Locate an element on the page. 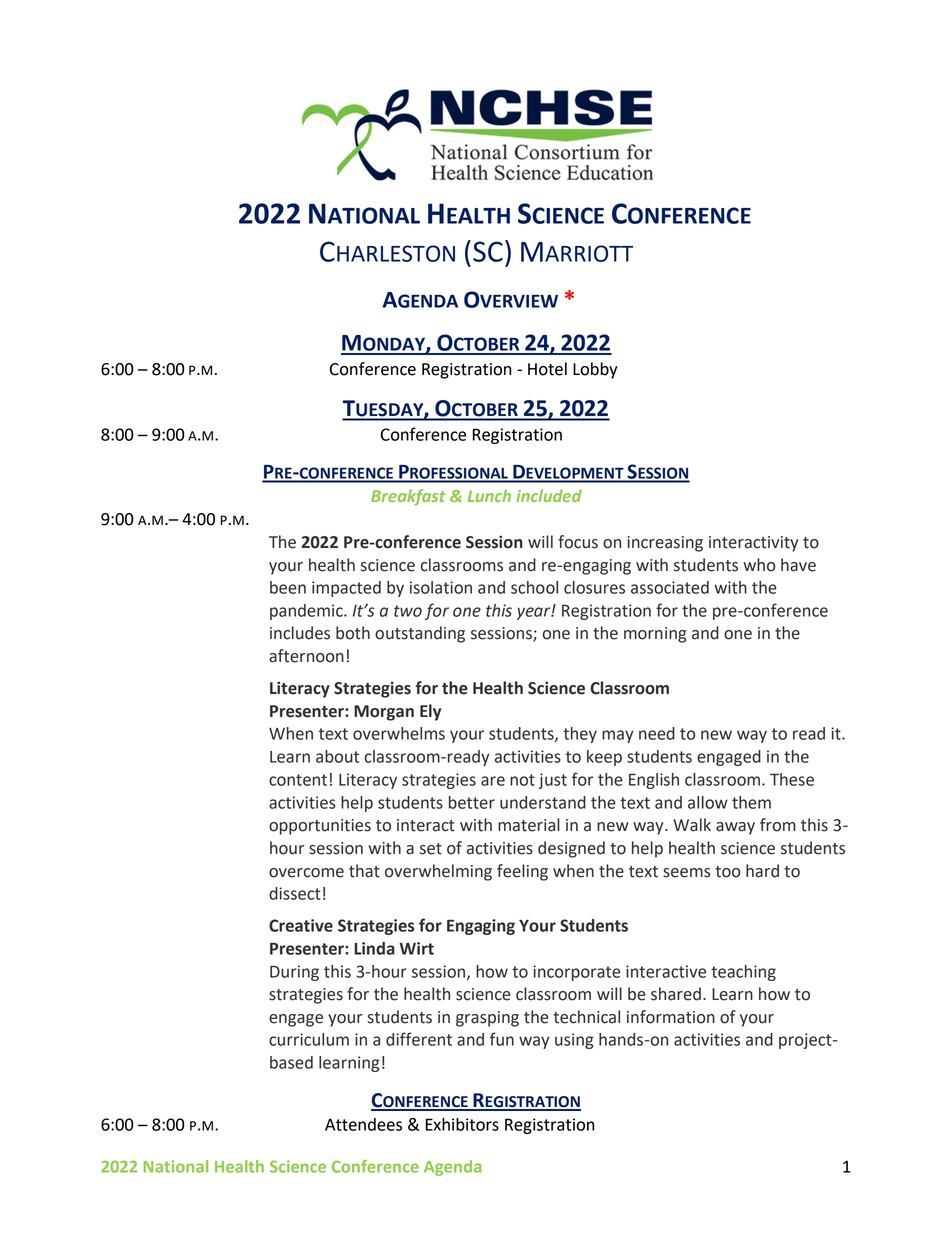 The image size is (952, 1233). Attendees is located at coordinates (363, 1124).
